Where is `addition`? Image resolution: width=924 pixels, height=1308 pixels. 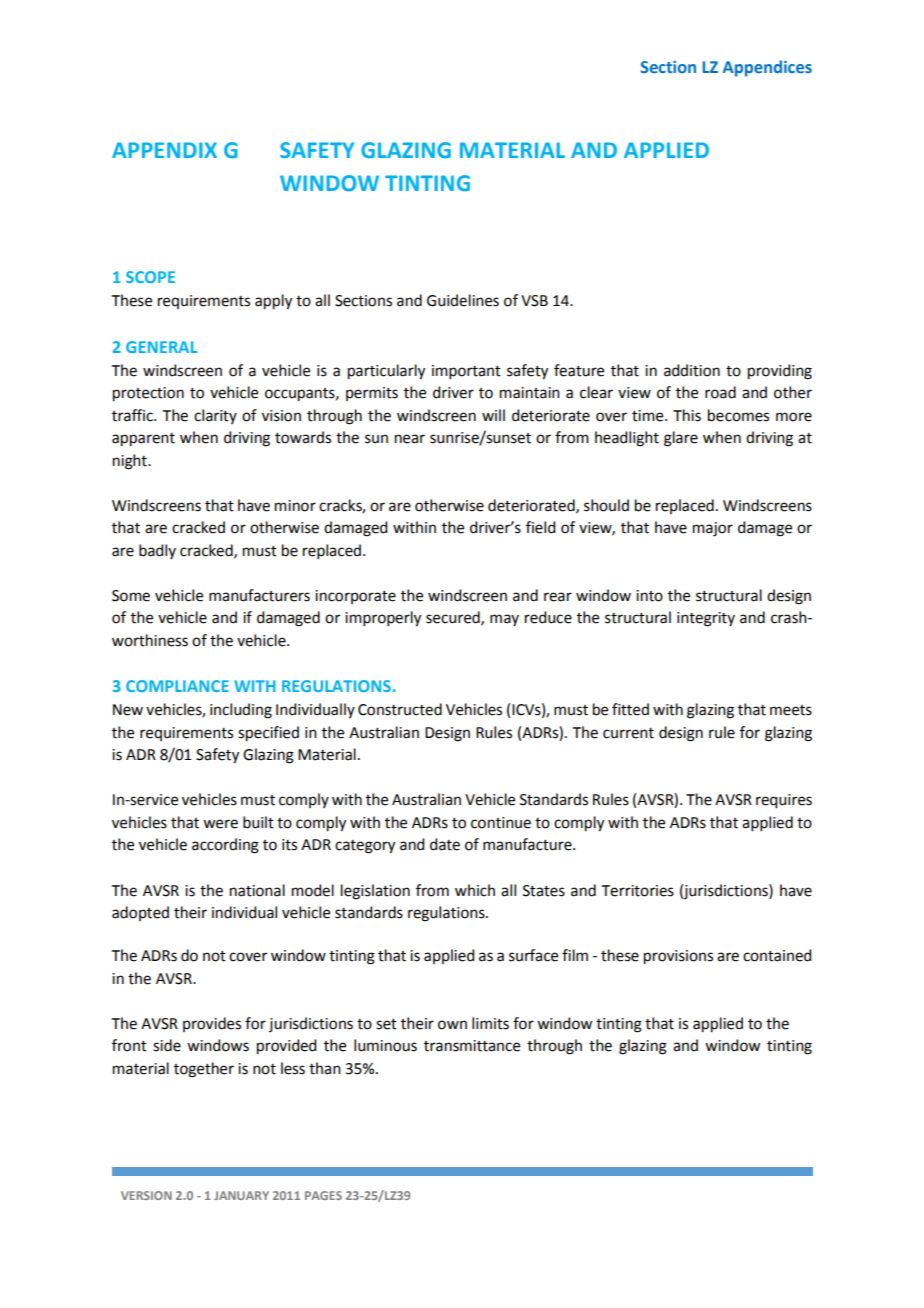 addition is located at coordinates (692, 370).
